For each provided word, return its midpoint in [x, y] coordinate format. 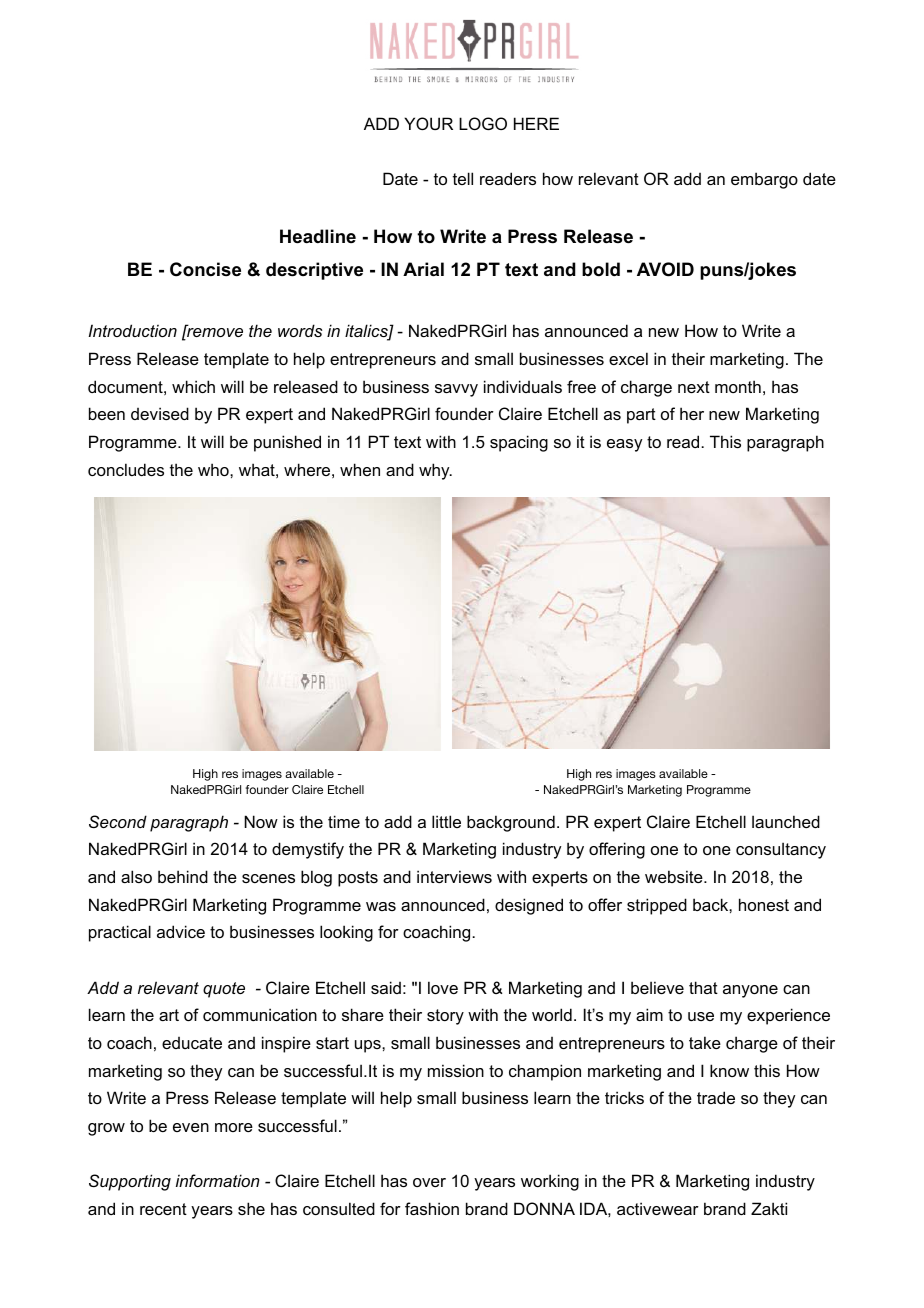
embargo [764, 180]
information [218, 1180]
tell [463, 178]
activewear [658, 1208]
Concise [205, 269]
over [429, 1182]
